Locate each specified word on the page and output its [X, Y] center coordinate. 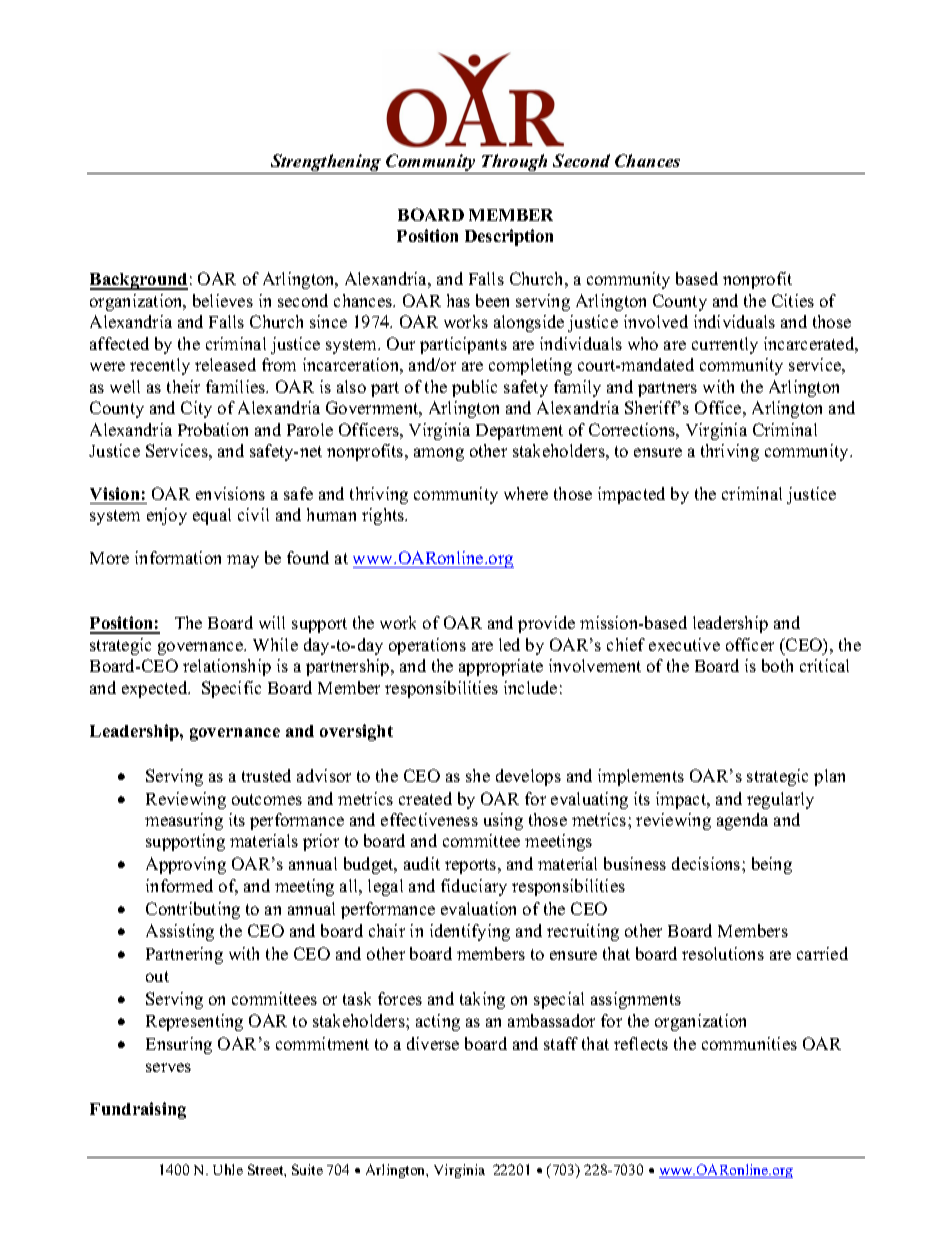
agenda [742, 821]
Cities [793, 300]
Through [515, 164]
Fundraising [138, 1110]
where [526, 493]
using [503, 821]
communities [749, 1043]
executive [684, 644]
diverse [433, 1043]
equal [212, 516]
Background [139, 281]
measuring [184, 821]
